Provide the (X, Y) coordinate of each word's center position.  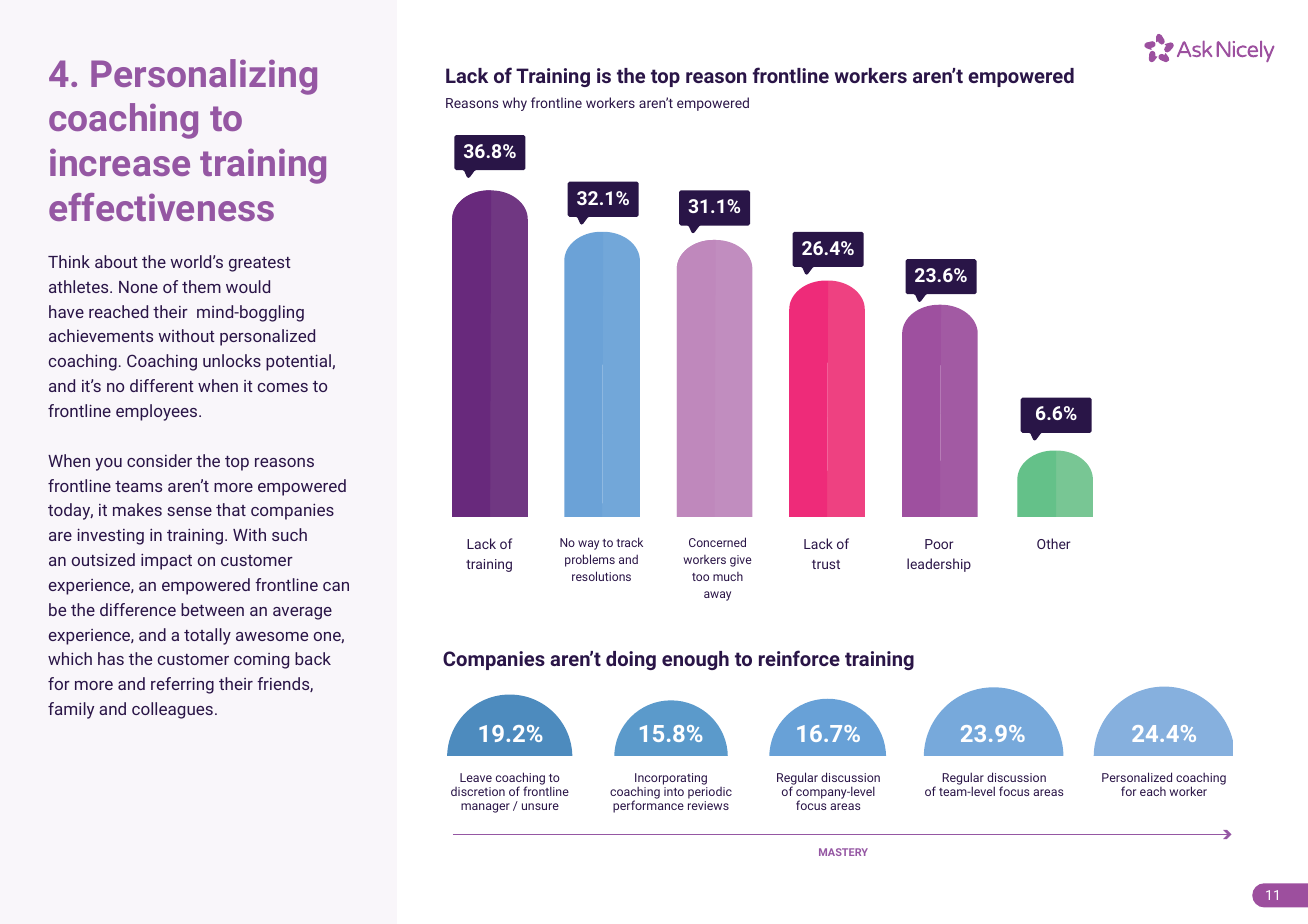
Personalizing (204, 77)
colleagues (172, 710)
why (515, 104)
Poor (939, 544)
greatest (260, 264)
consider (159, 460)
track (629, 542)
